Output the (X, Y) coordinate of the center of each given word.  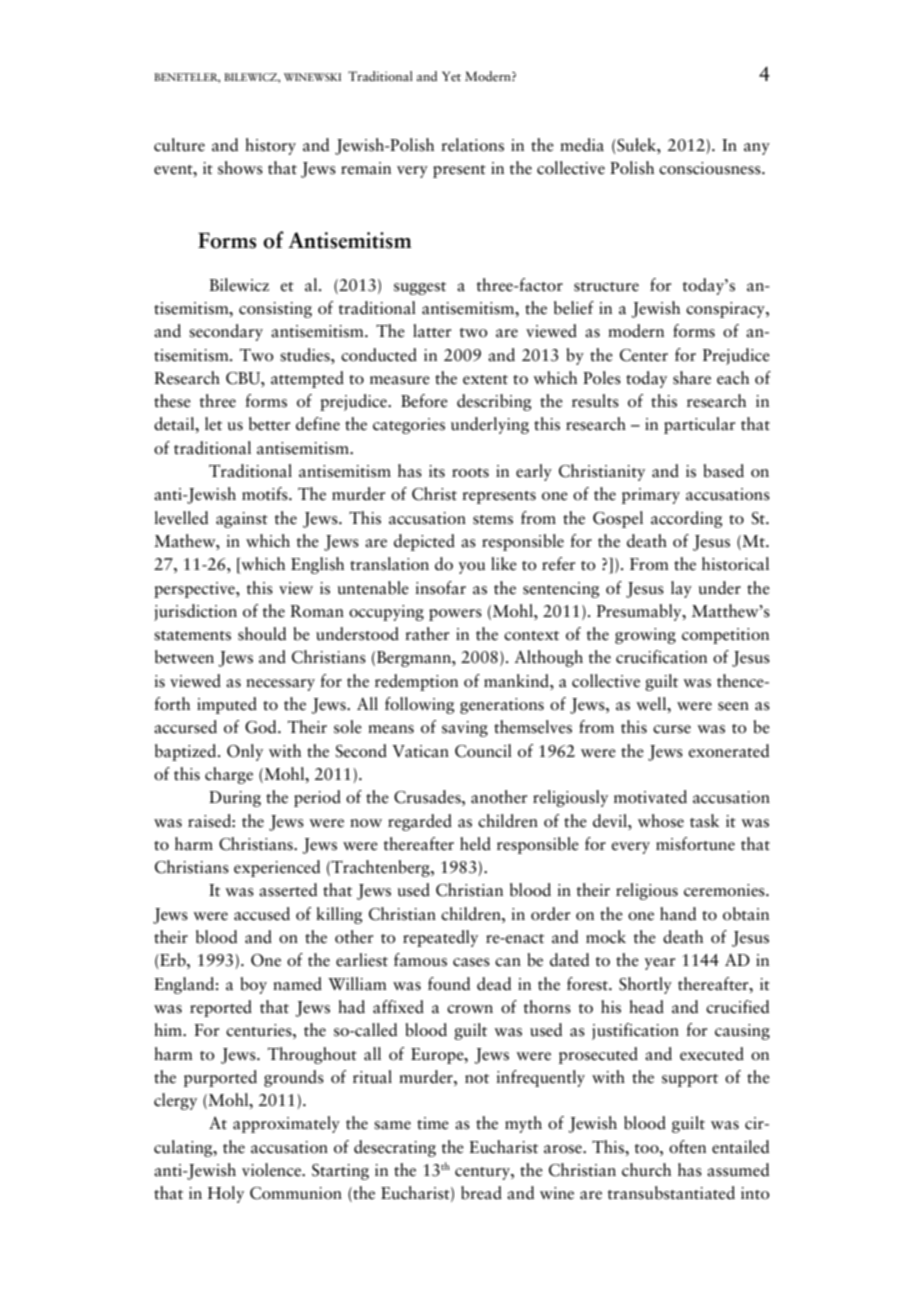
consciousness (711, 168)
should (262, 634)
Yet (451, 76)
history (270, 146)
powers (455, 615)
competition (725, 636)
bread (481, 1193)
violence (272, 1170)
